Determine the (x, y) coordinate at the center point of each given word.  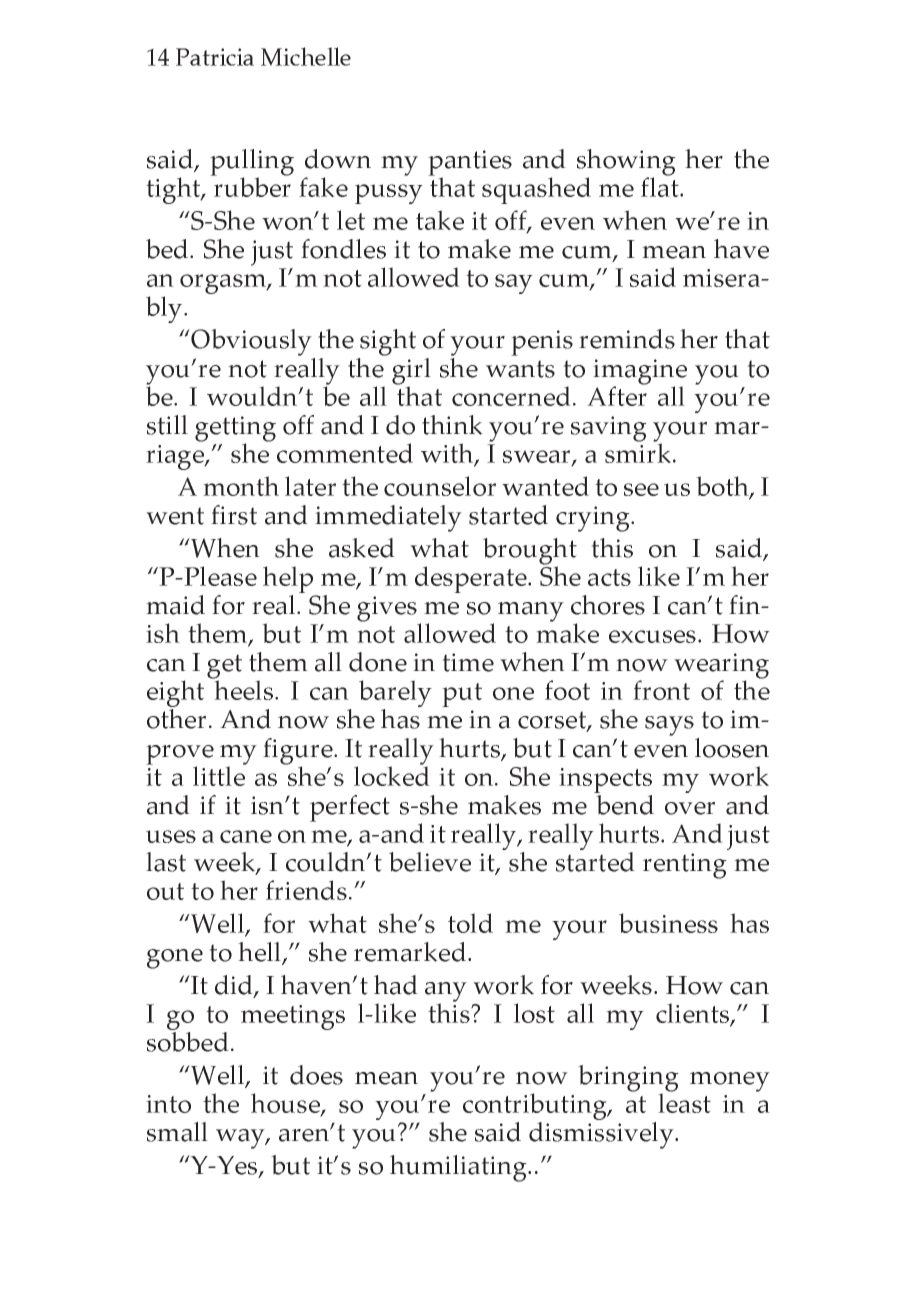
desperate (472, 579)
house (286, 1104)
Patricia (215, 57)
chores (608, 605)
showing (626, 163)
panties (470, 164)
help (288, 579)
